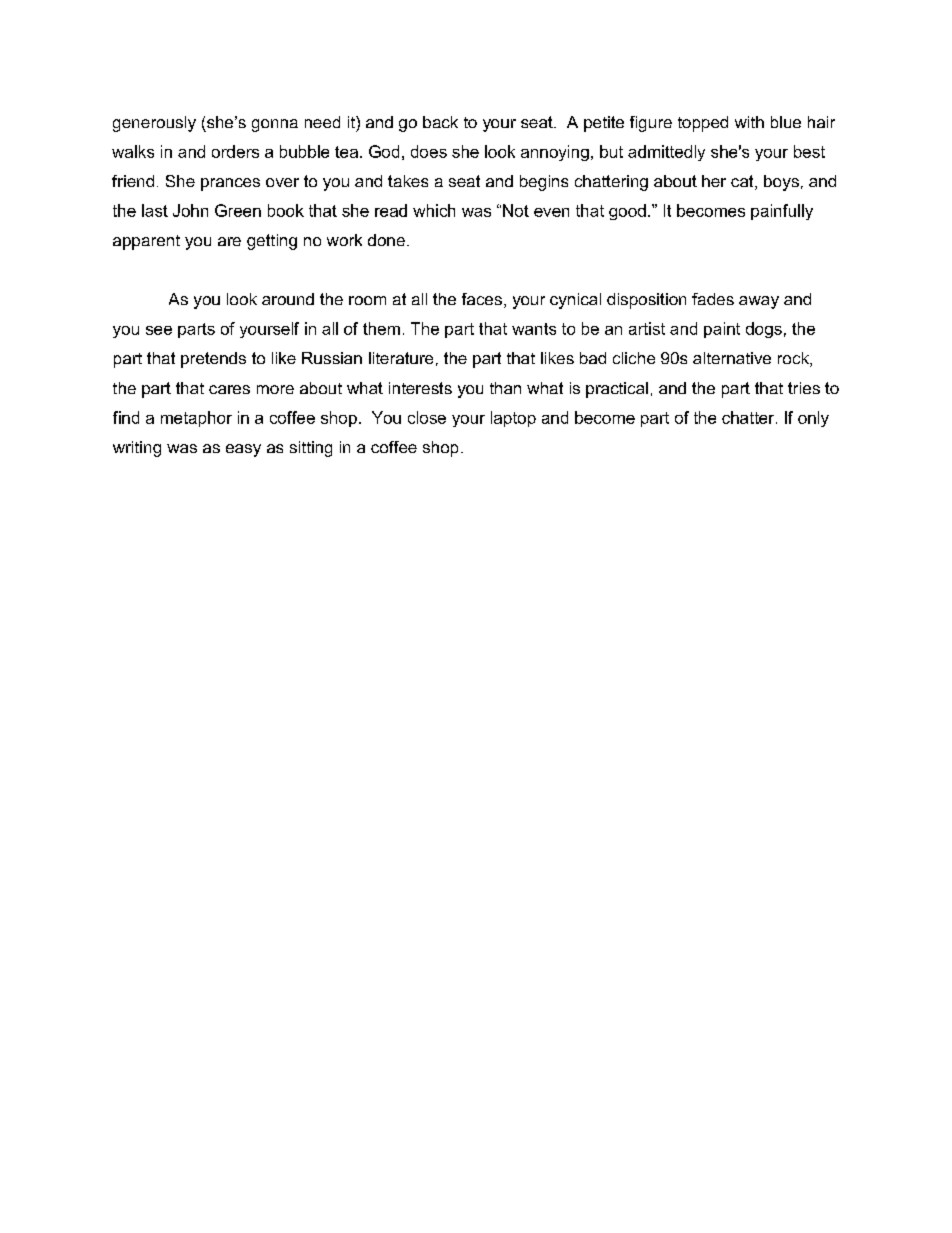 The image size is (952, 1233). Describe the element at coordinates (213, 360) in the screenshot. I see `pretends` at that location.
